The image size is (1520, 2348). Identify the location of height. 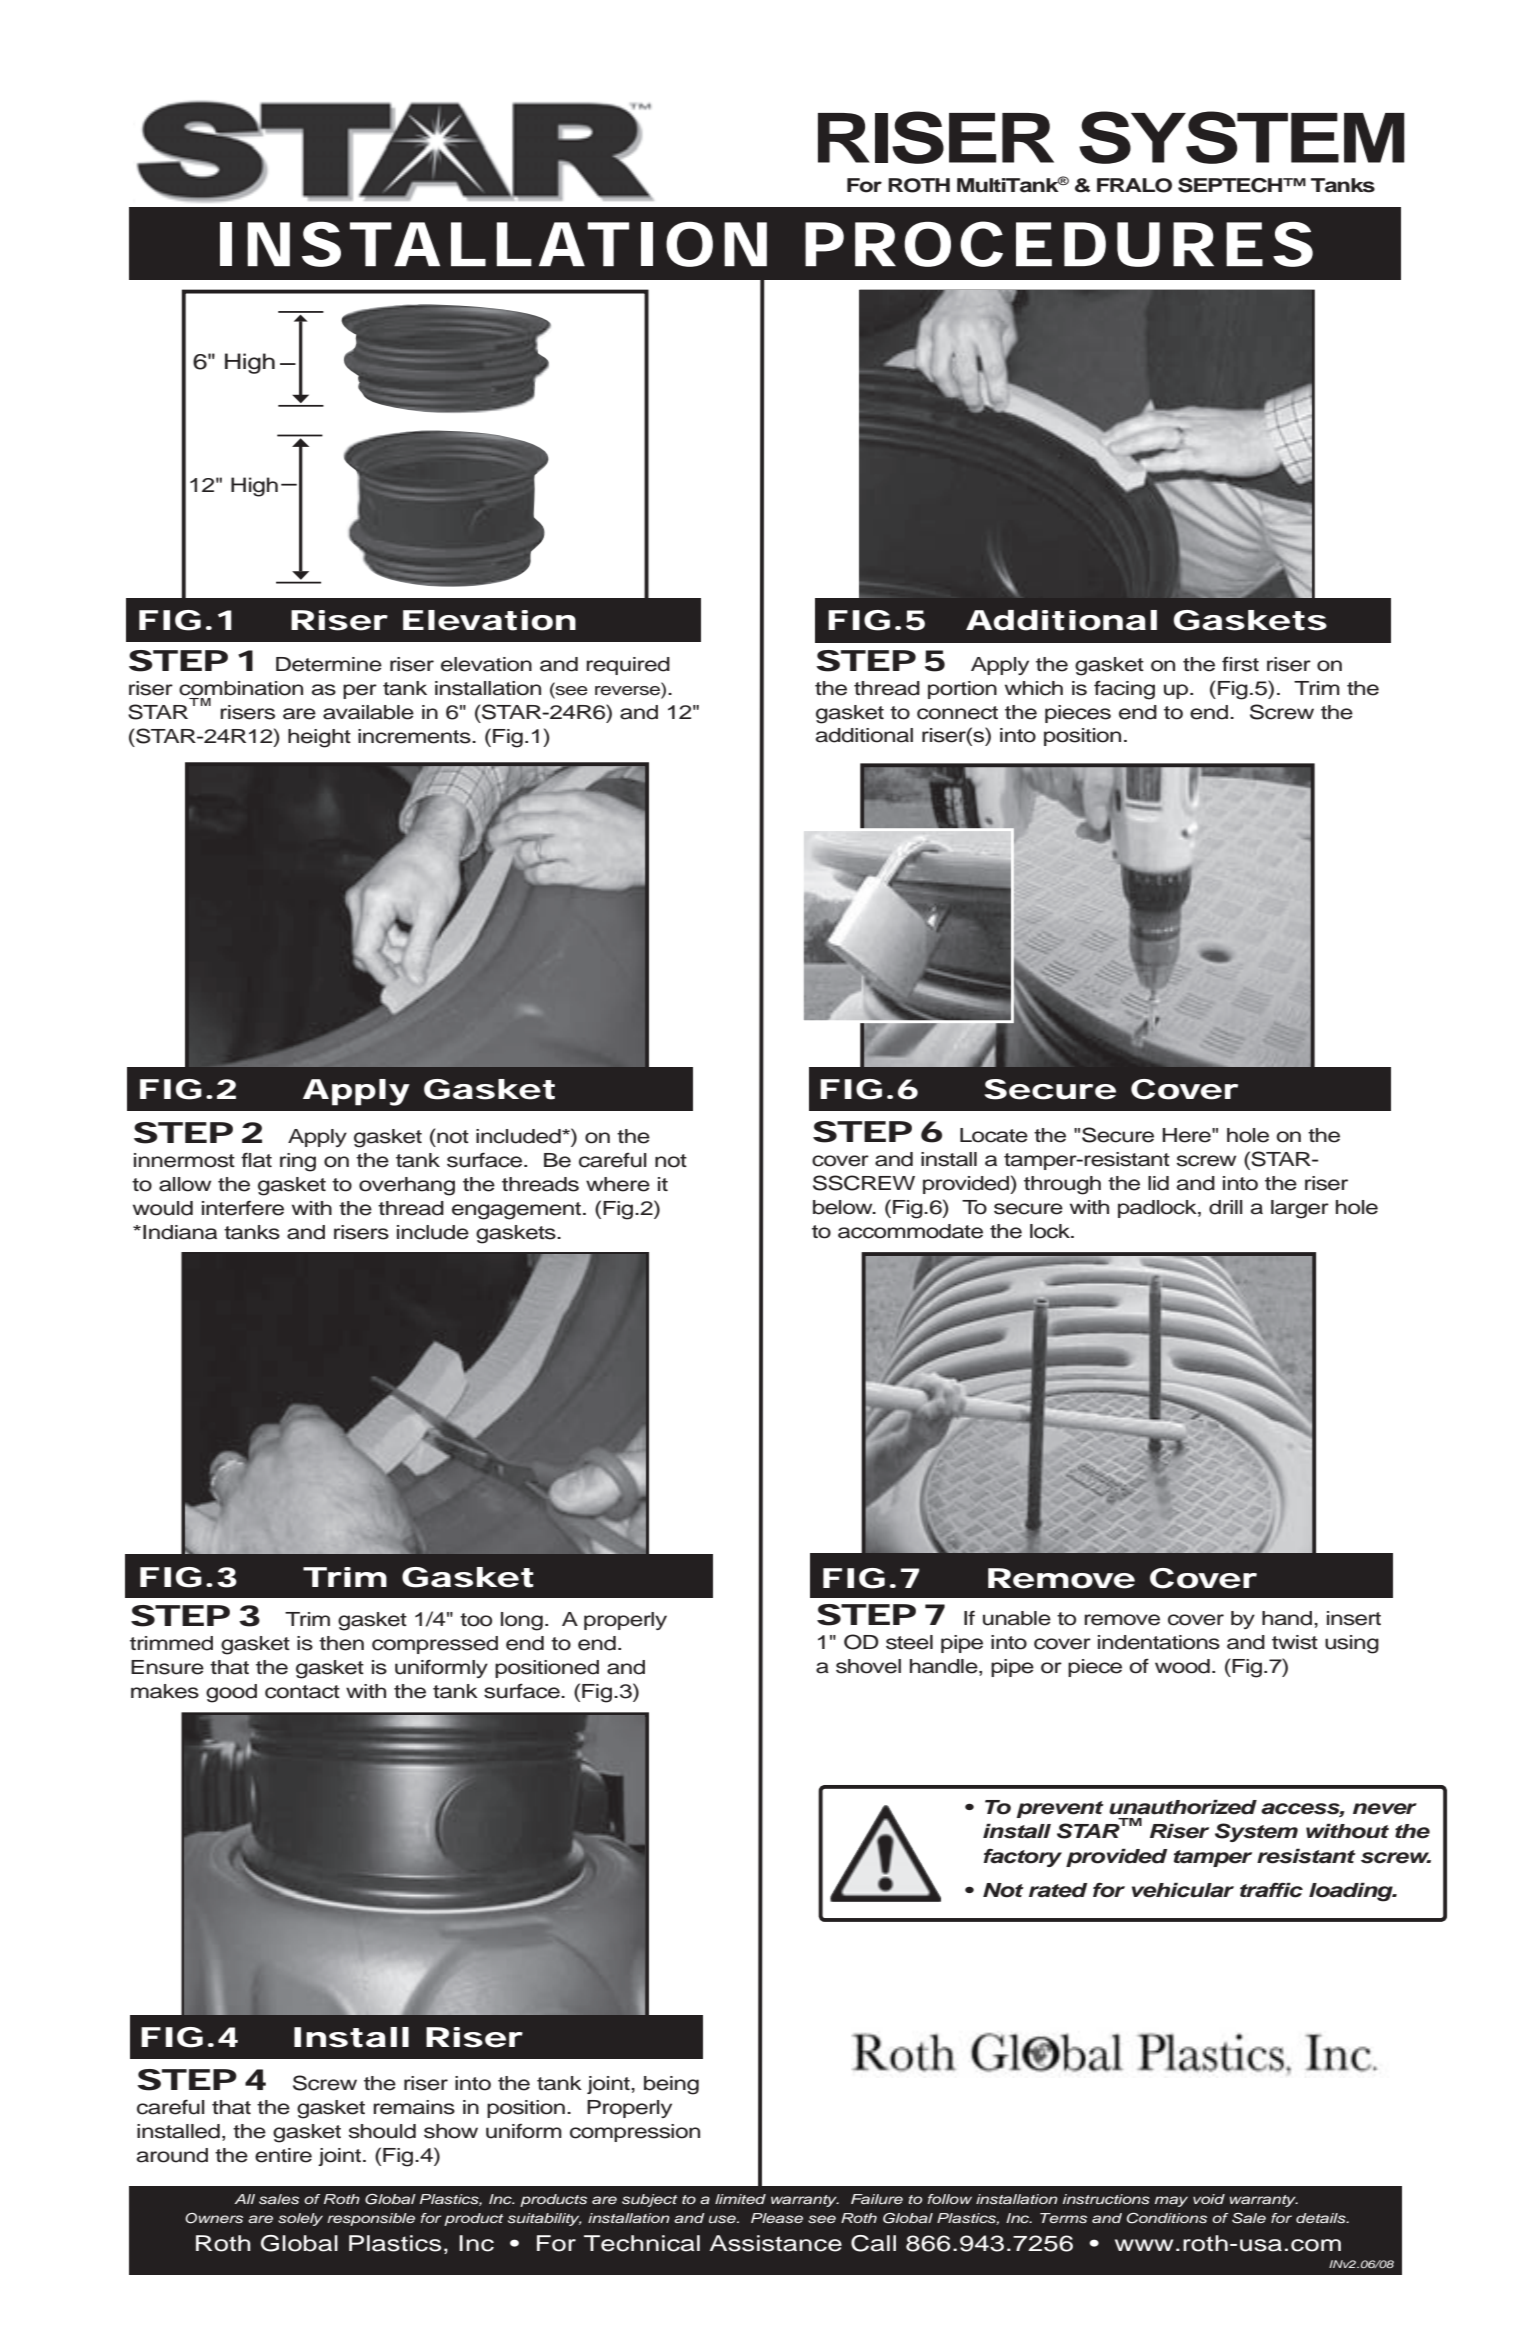
(319, 738).
